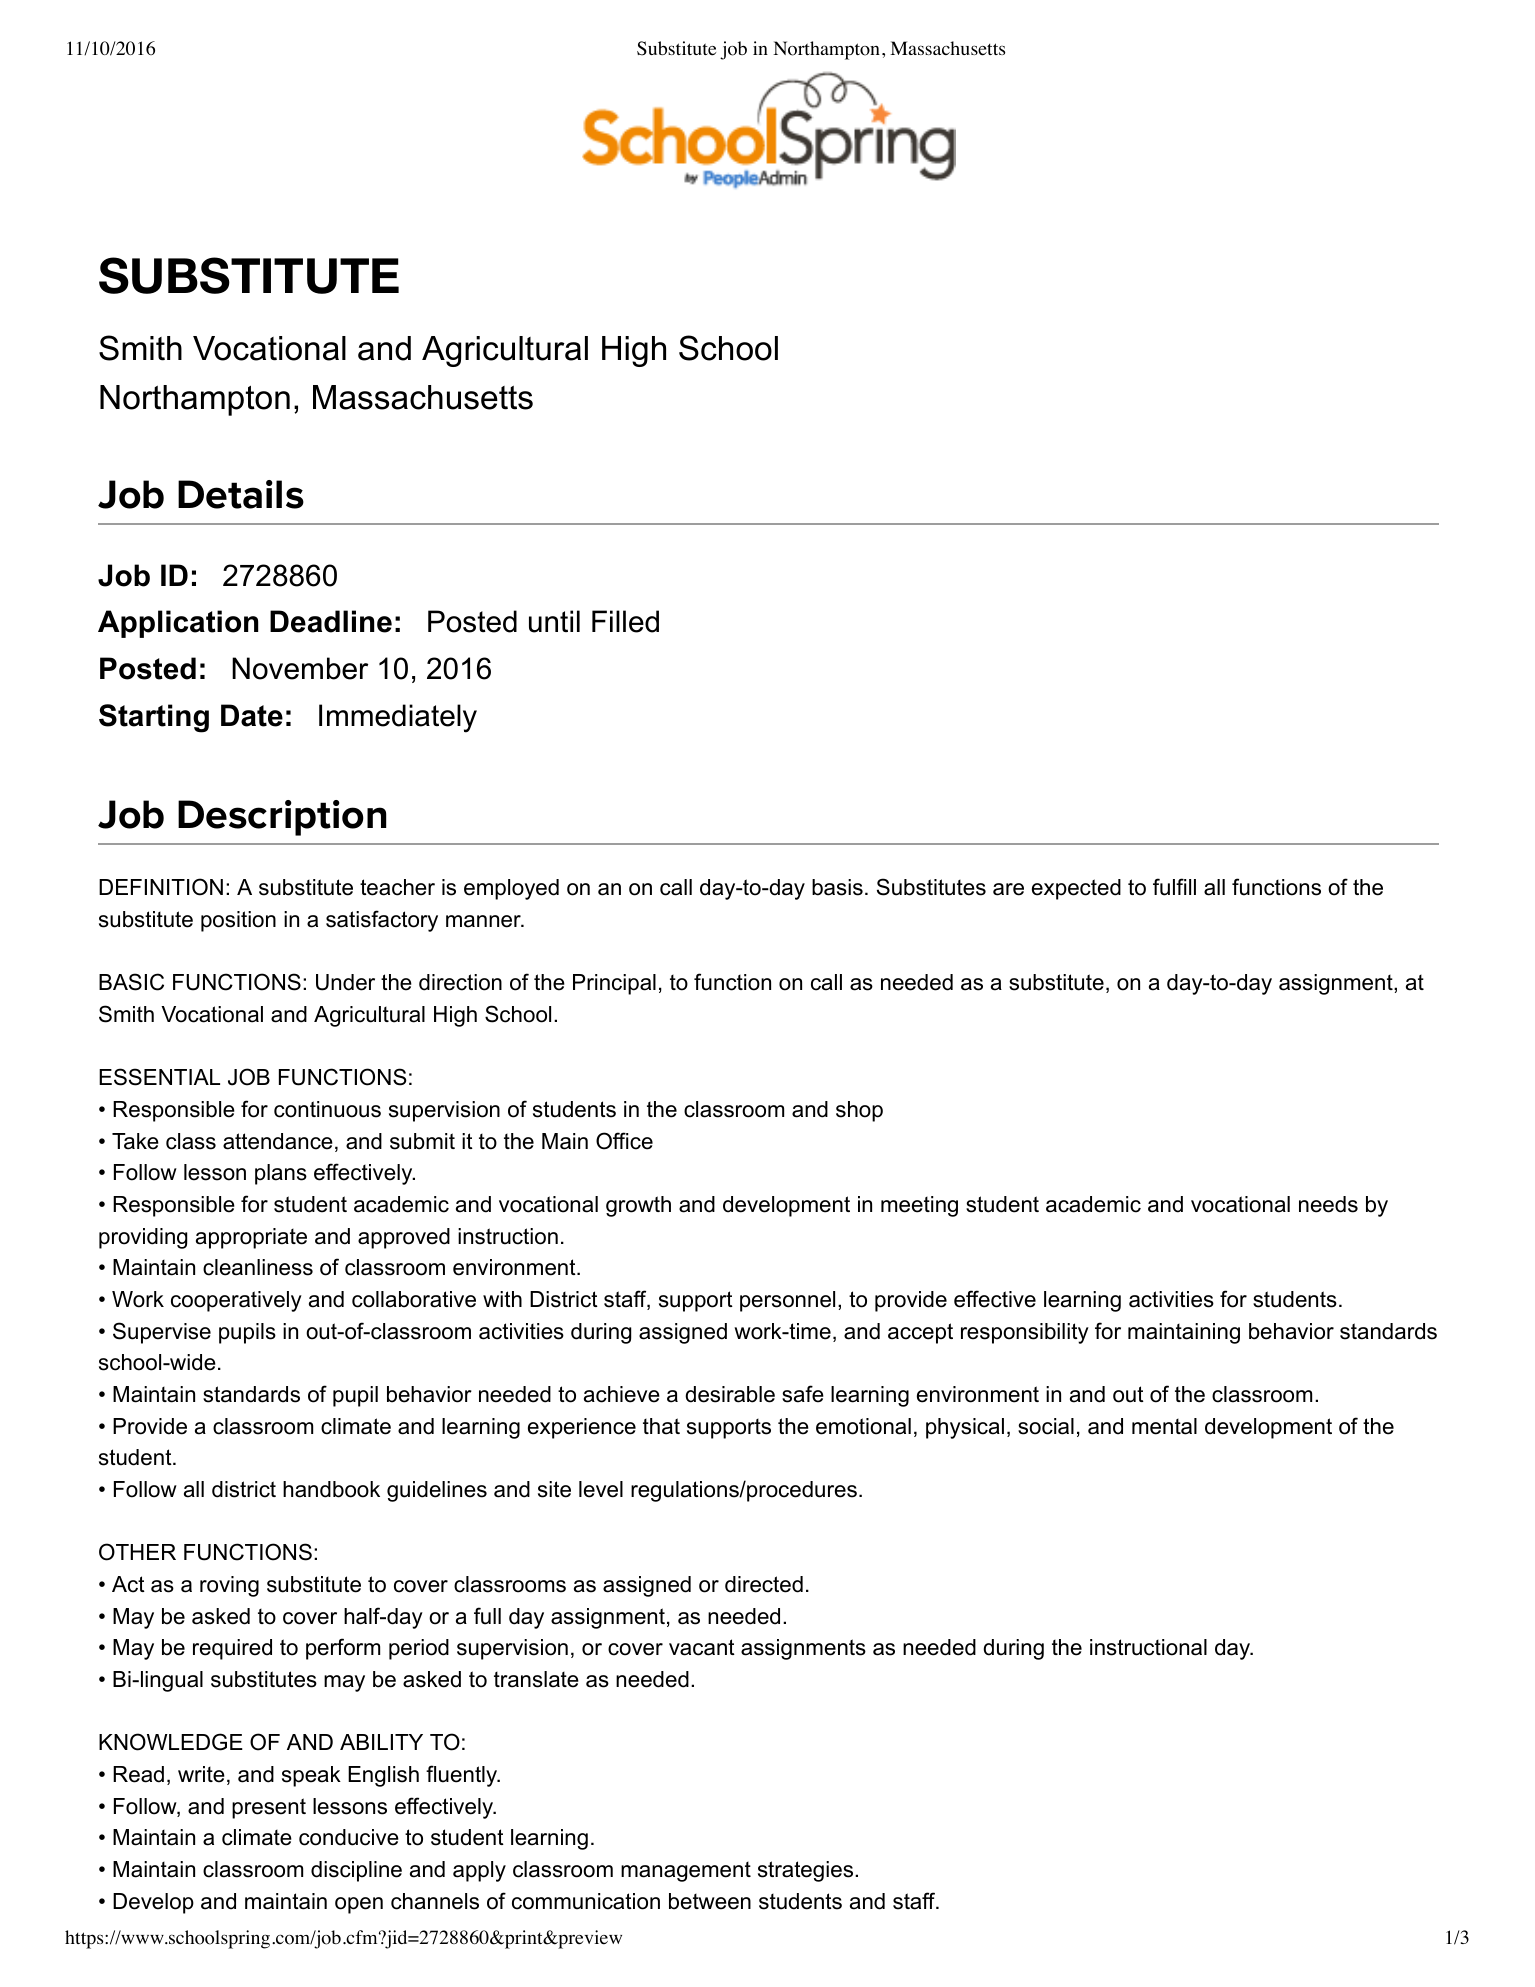 This document has width=1535, height=1987. Describe the element at coordinates (241, 494) in the document. I see `Details` at that location.
